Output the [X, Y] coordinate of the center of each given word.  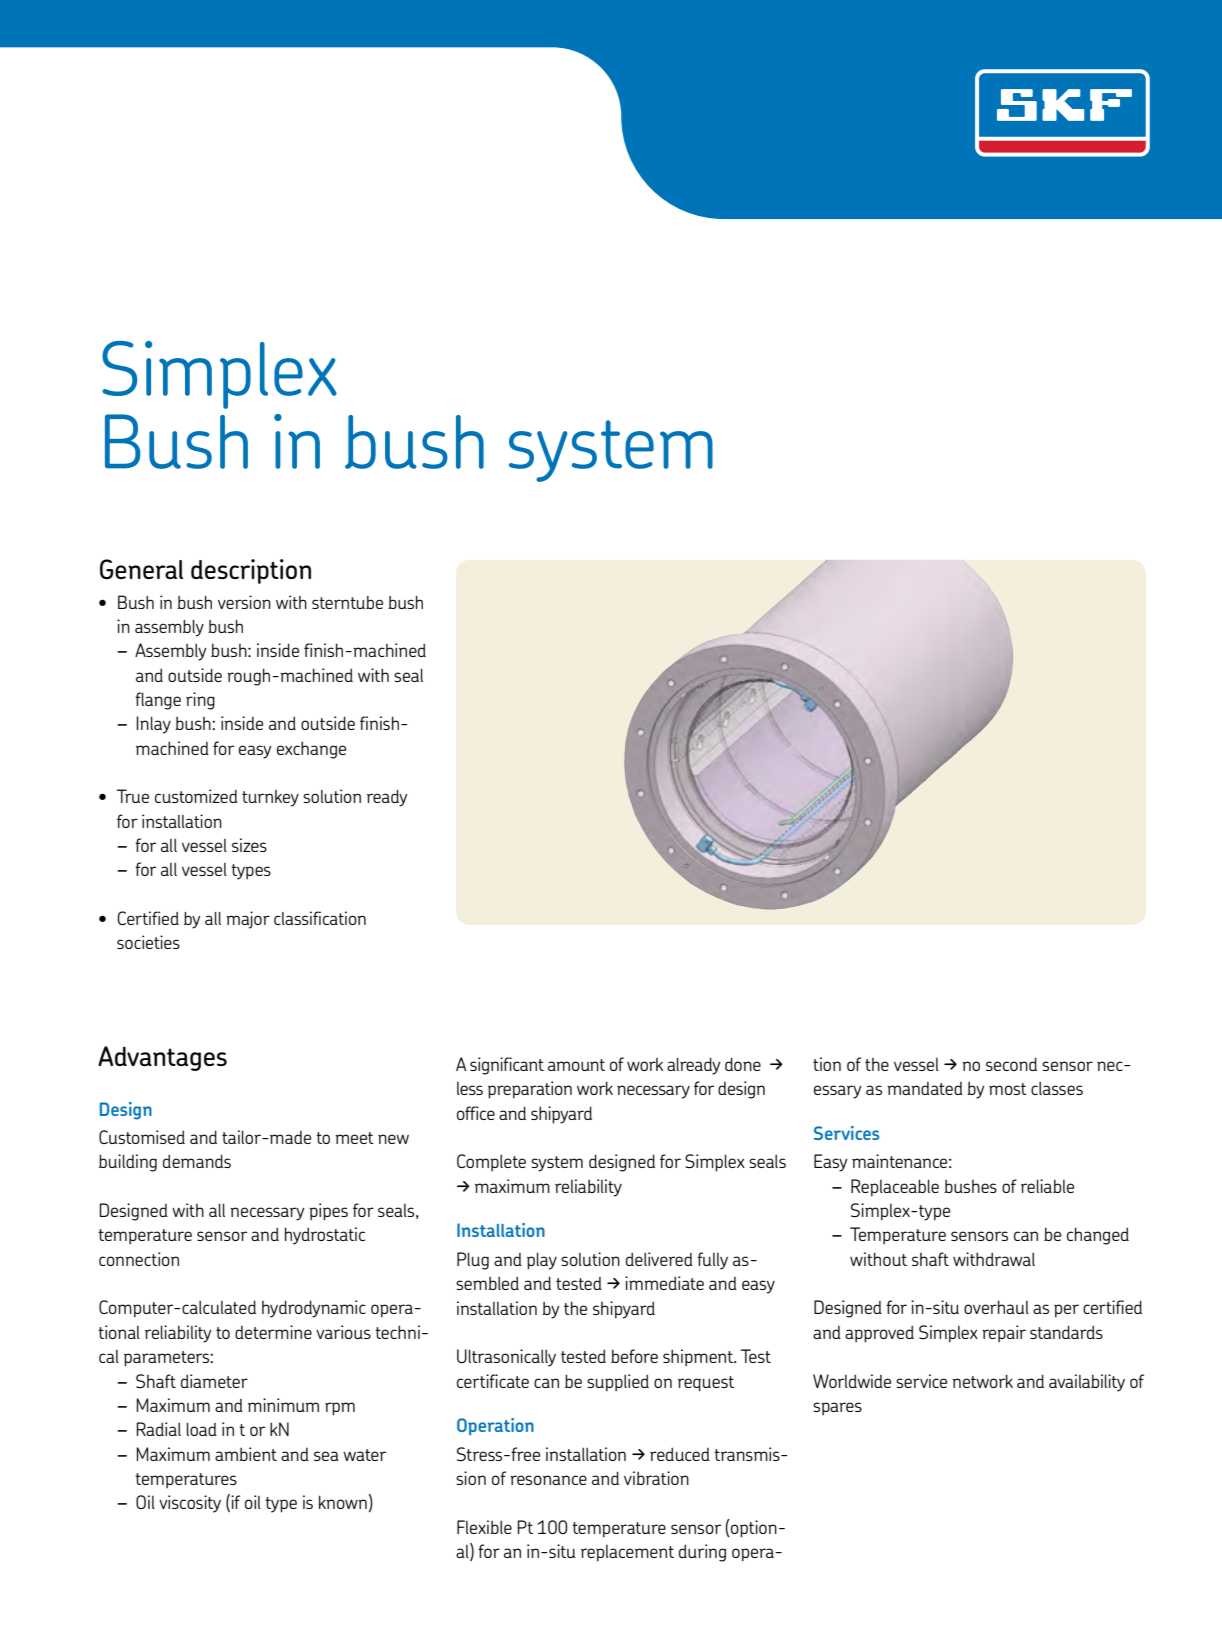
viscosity [190, 1504]
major [248, 920]
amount [576, 1065]
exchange [311, 750]
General [141, 569]
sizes [249, 845]
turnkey [270, 798]
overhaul [996, 1307]
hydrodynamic [314, 1309]
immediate [664, 1283]
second [1011, 1064]
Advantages [162, 1058]
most [1008, 1089]
